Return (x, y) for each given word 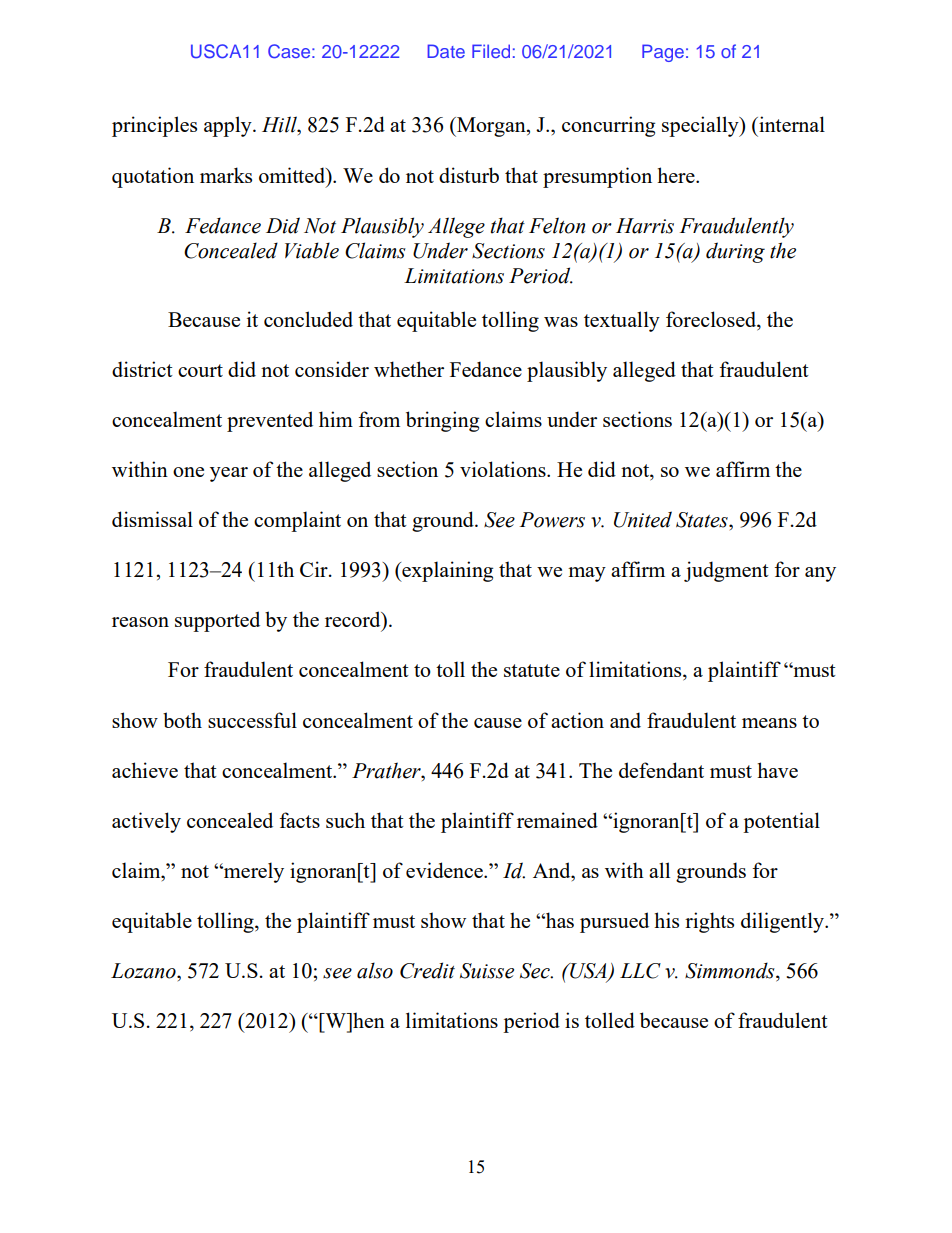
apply (229, 126)
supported (217, 621)
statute (532, 670)
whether (409, 369)
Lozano (144, 971)
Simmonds (731, 971)
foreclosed (712, 319)
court (200, 370)
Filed (491, 51)
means (769, 723)
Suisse (487, 971)
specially (701, 126)
